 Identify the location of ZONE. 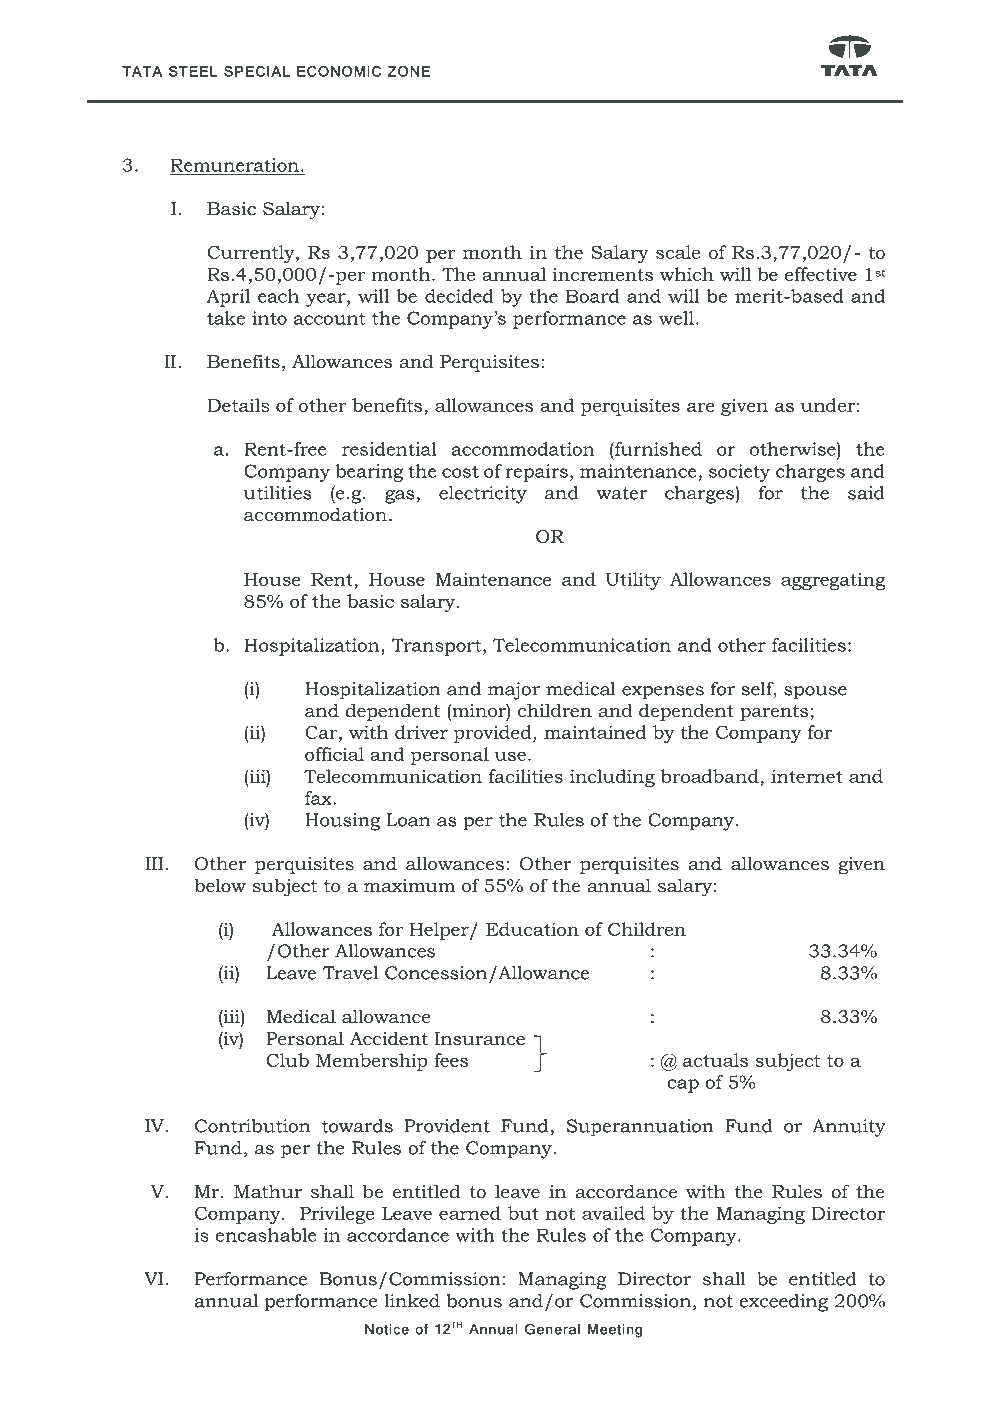
(409, 71).
